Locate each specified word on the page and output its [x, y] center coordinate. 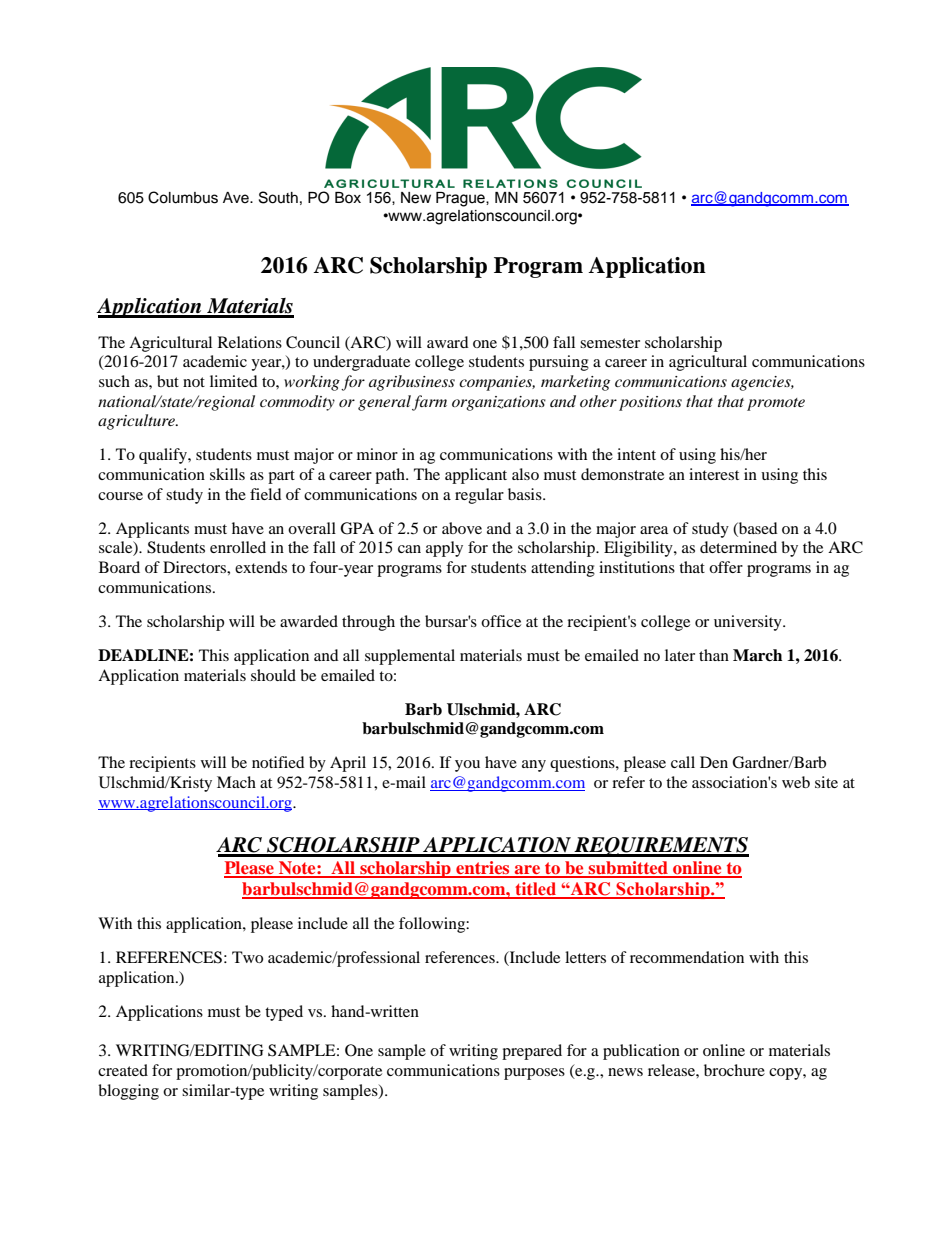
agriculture [138, 422]
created [123, 1070]
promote [776, 404]
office [501, 621]
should [273, 675]
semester [610, 343]
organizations [499, 403]
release [672, 1070]
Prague [461, 199]
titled [536, 890]
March [757, 655]
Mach [236, 782]
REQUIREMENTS [660, 847]
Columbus [183, 197]
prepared [532, 1052]
